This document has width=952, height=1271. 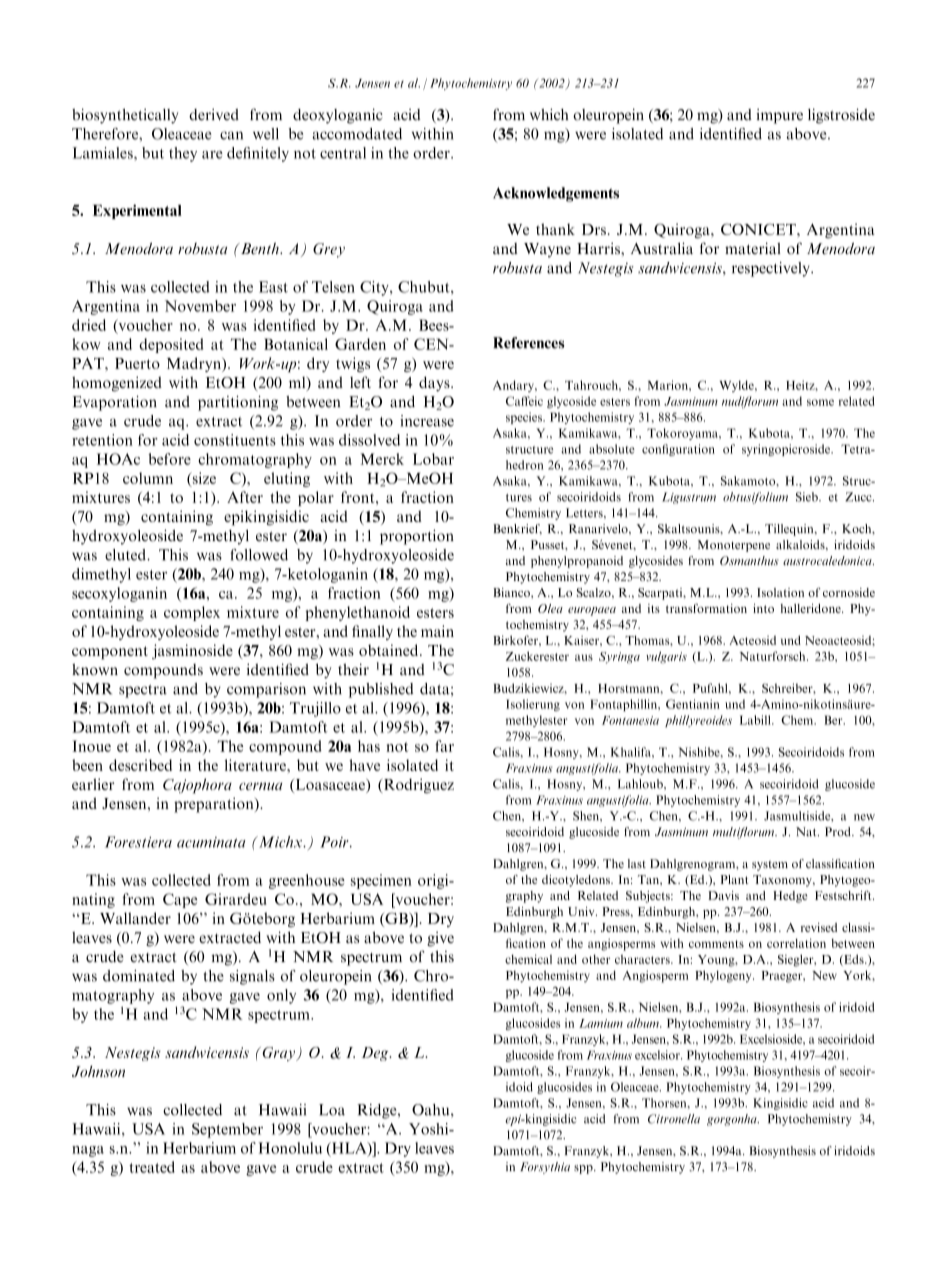 What do you see at coordinates (227, 1130) in the document?
I see `September` at bounding box center [227, 1130].
